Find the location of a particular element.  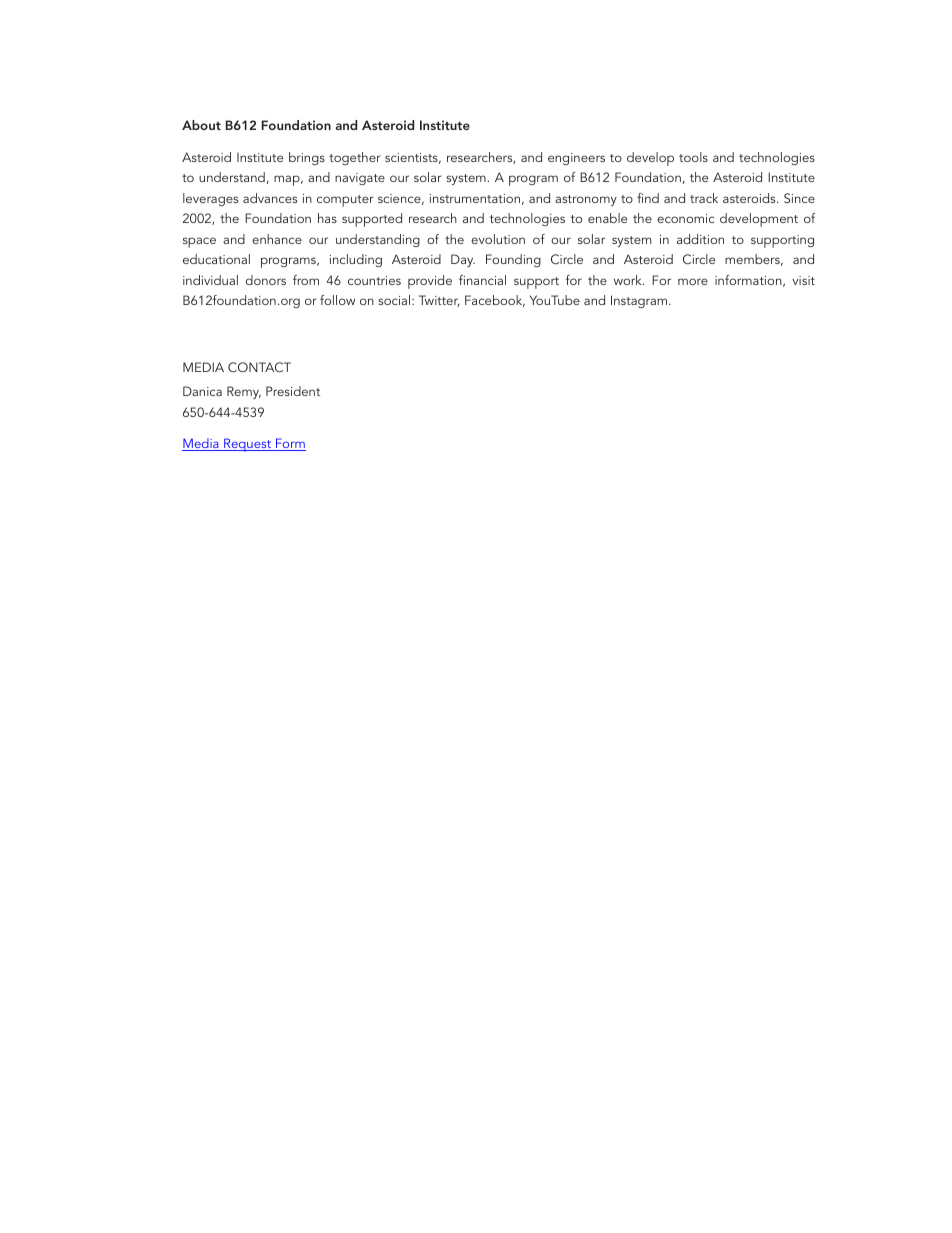

engineers is located at coordinates (576, 159).
